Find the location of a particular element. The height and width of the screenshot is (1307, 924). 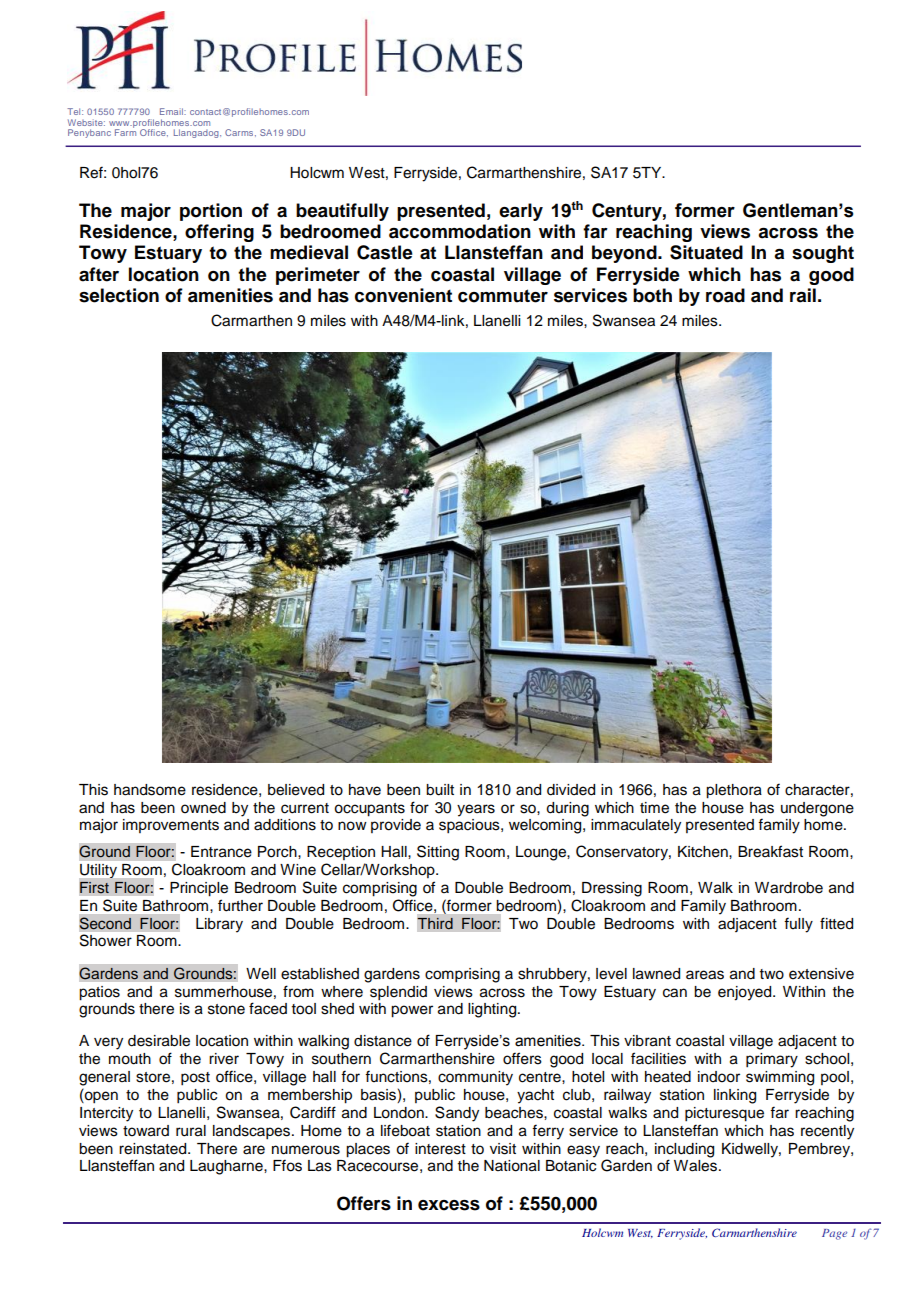

accommodation is located at coordinates (460, 231).
